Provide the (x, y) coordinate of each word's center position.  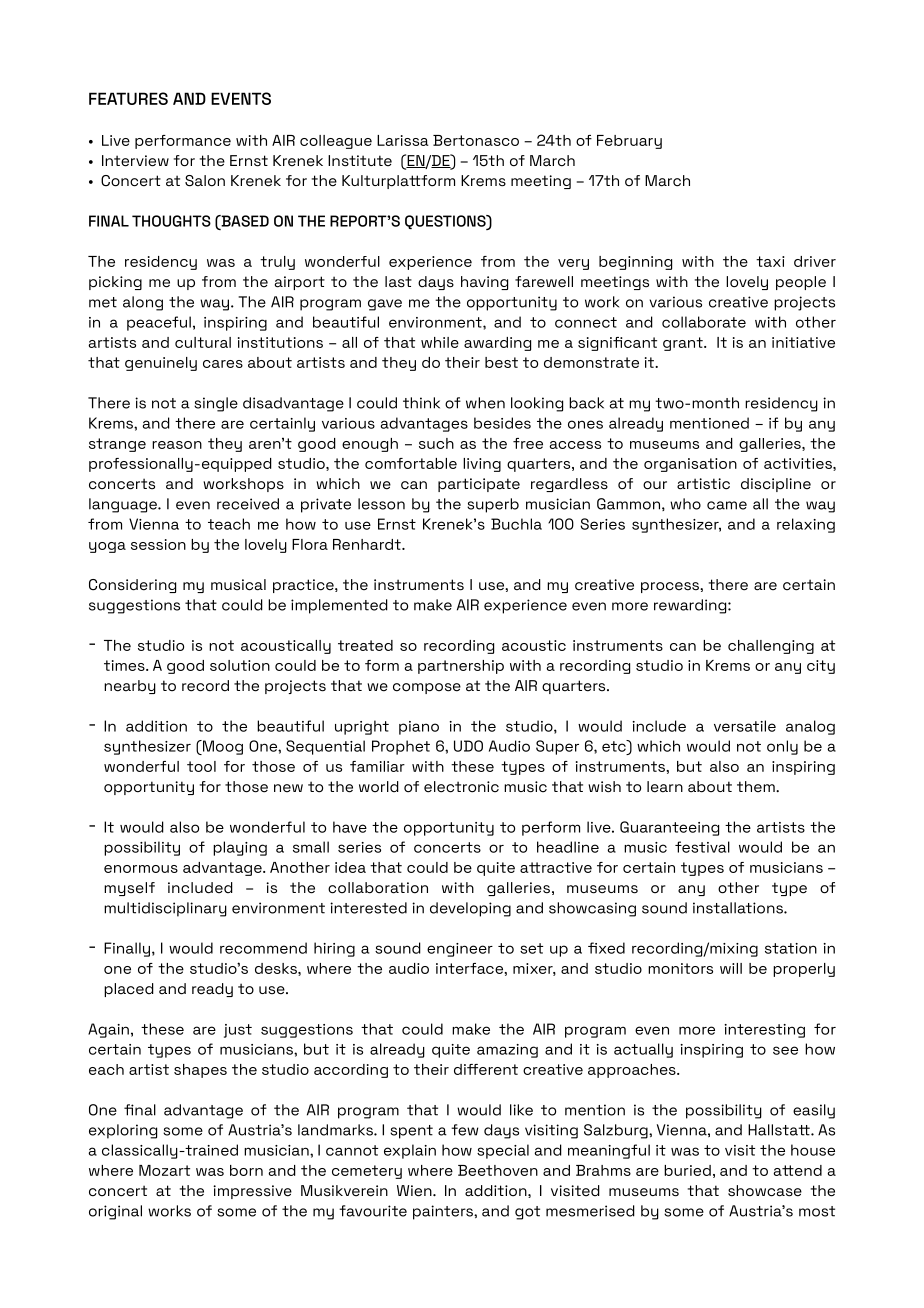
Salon (205, 181)
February (629, 142)
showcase (765, 1191)
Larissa (403, 140)
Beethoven (498, 1170)
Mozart (164, 1170)
